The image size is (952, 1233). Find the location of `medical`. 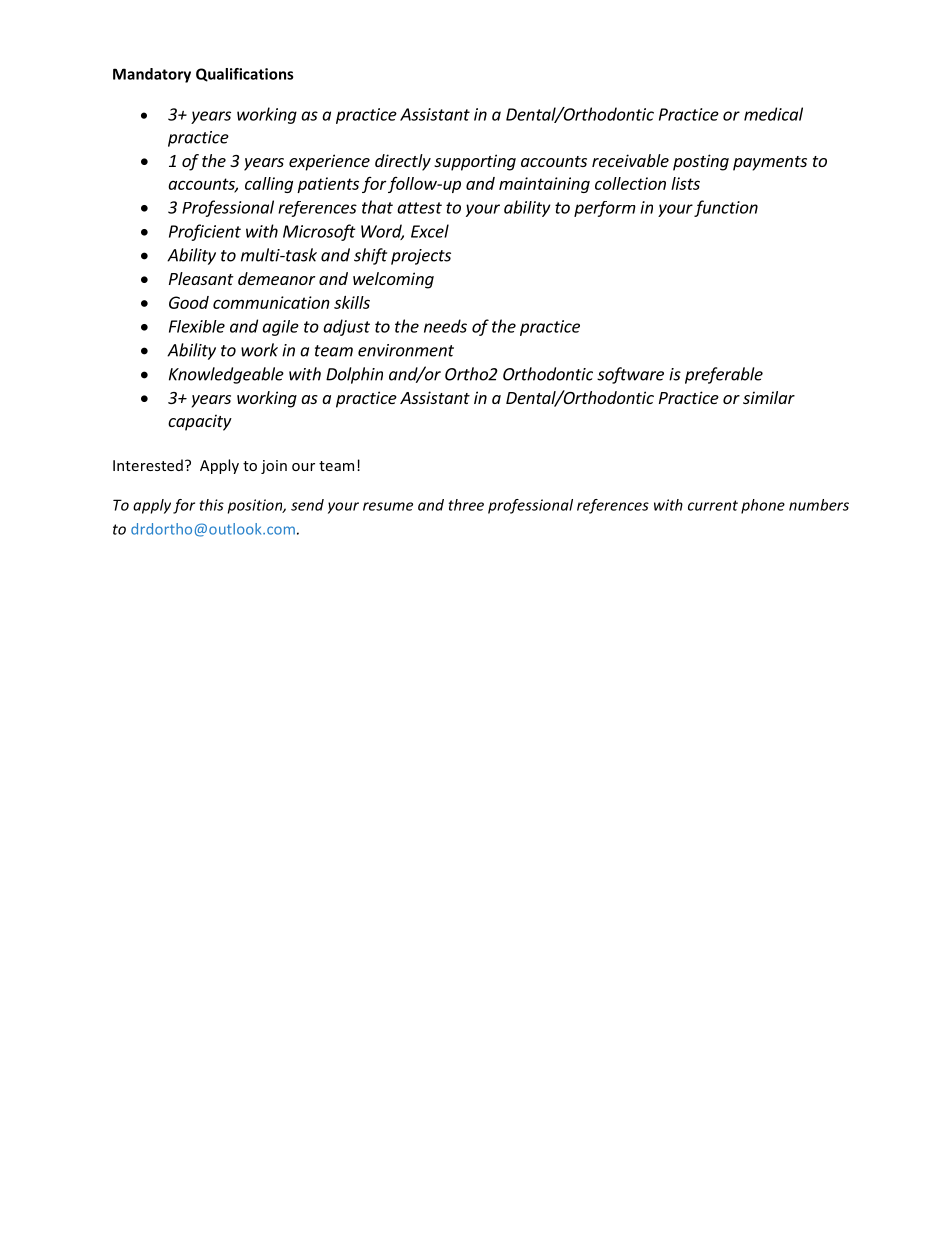

medical is located at coordinates (773, 114).
